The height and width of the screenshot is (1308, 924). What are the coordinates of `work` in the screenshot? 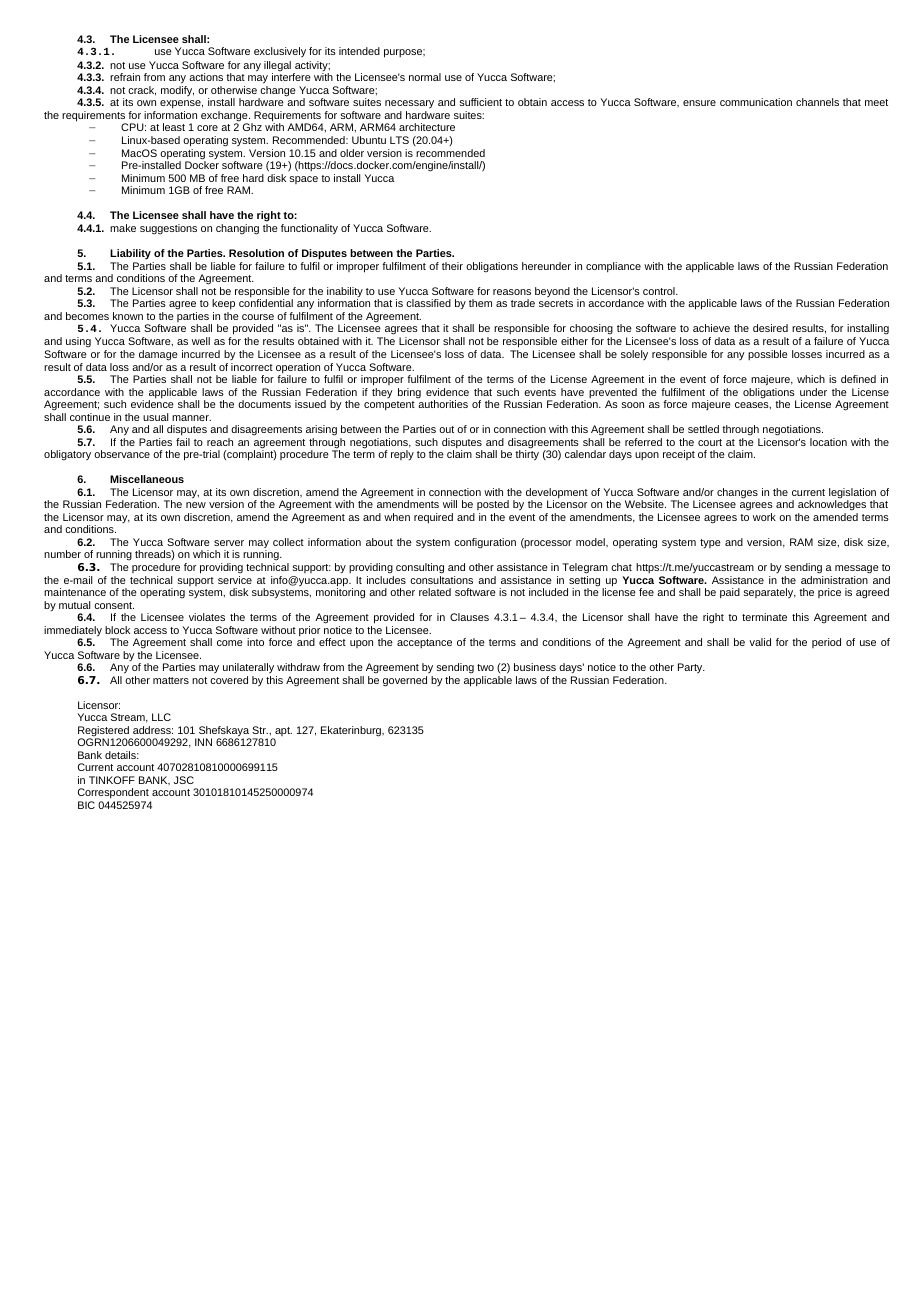 It's located at (764, 517).
